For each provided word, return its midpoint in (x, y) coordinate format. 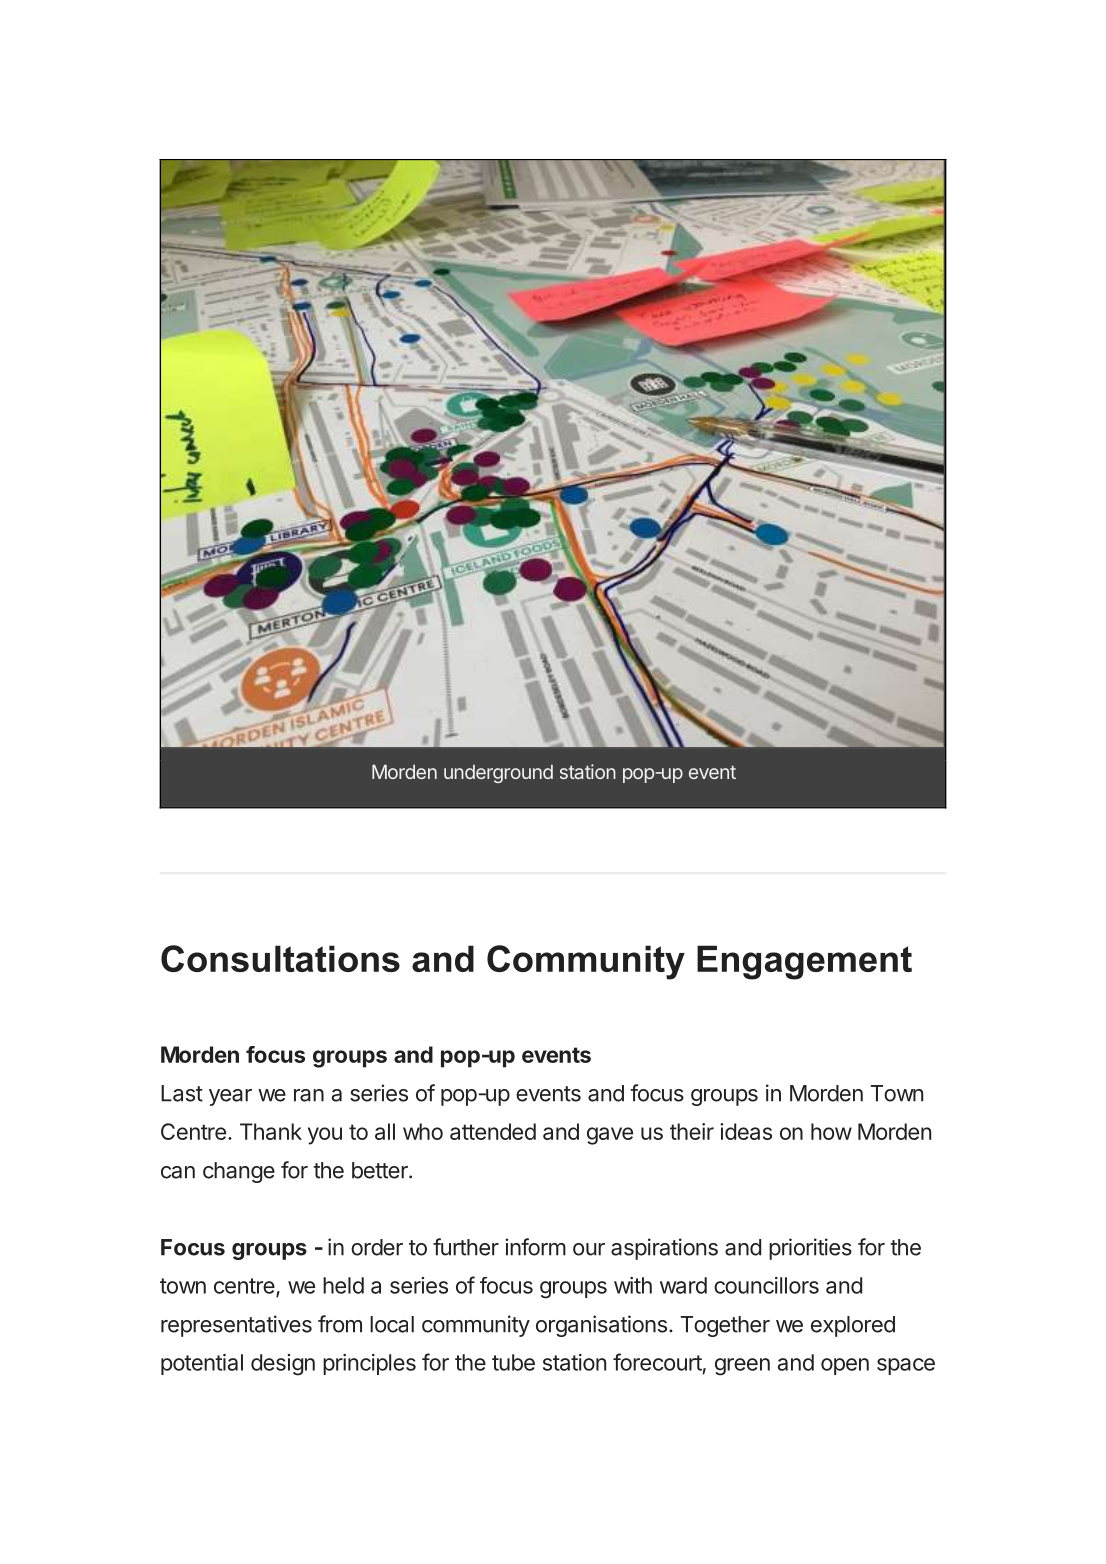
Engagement (804, 962)
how (831, 1131)
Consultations (280, 958)
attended (493, 1131)
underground (498, 774)
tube (513, 1362)
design (283, 1365)
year (230, 1097)
